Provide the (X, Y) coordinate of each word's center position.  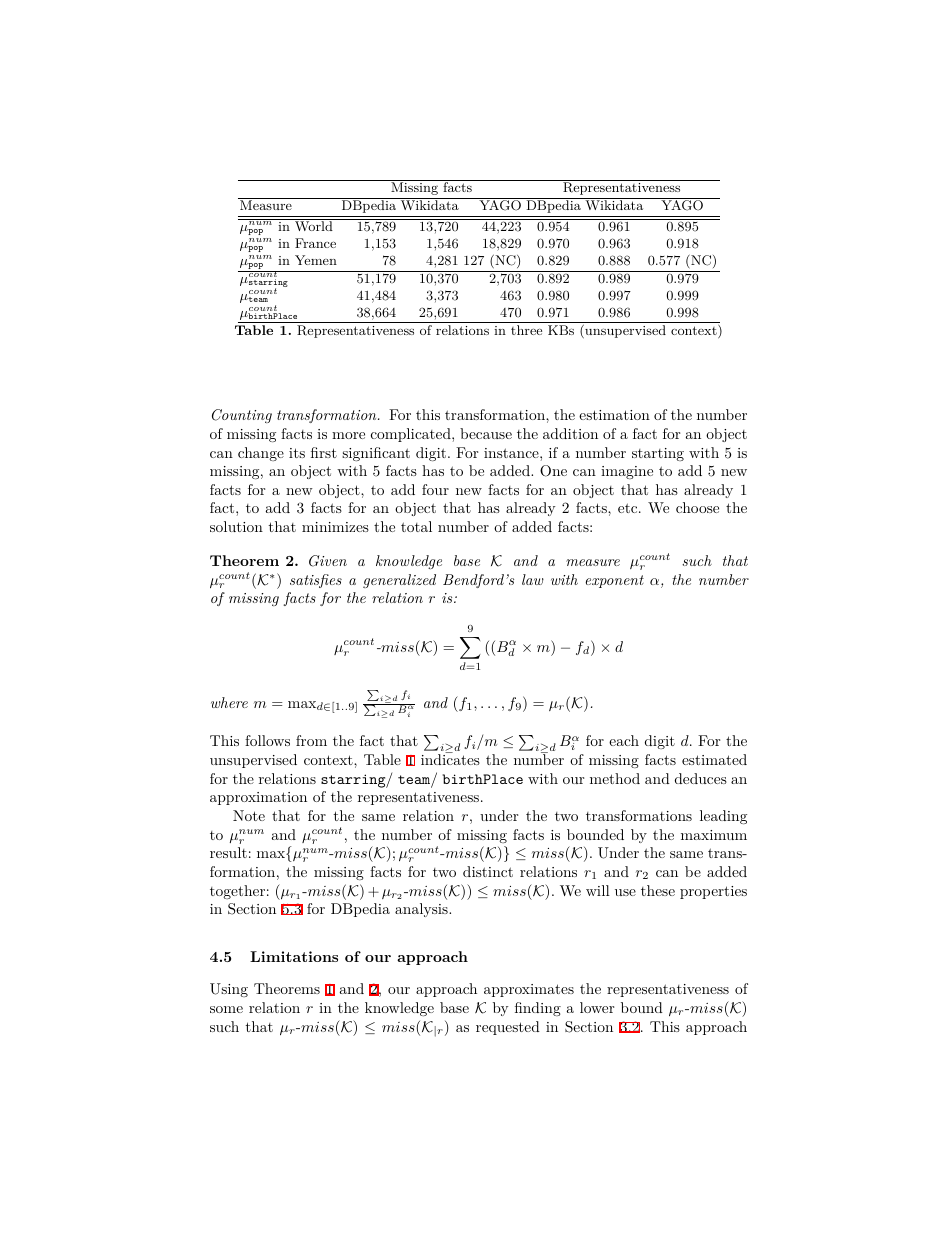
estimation (614, 415)
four (435, 489)
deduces (701, 778)
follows (267, 740)
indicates (450, 758)
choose (697, 507)
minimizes (335, 527)
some (226, 1009)
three (526, 330)
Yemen (316, 260)
